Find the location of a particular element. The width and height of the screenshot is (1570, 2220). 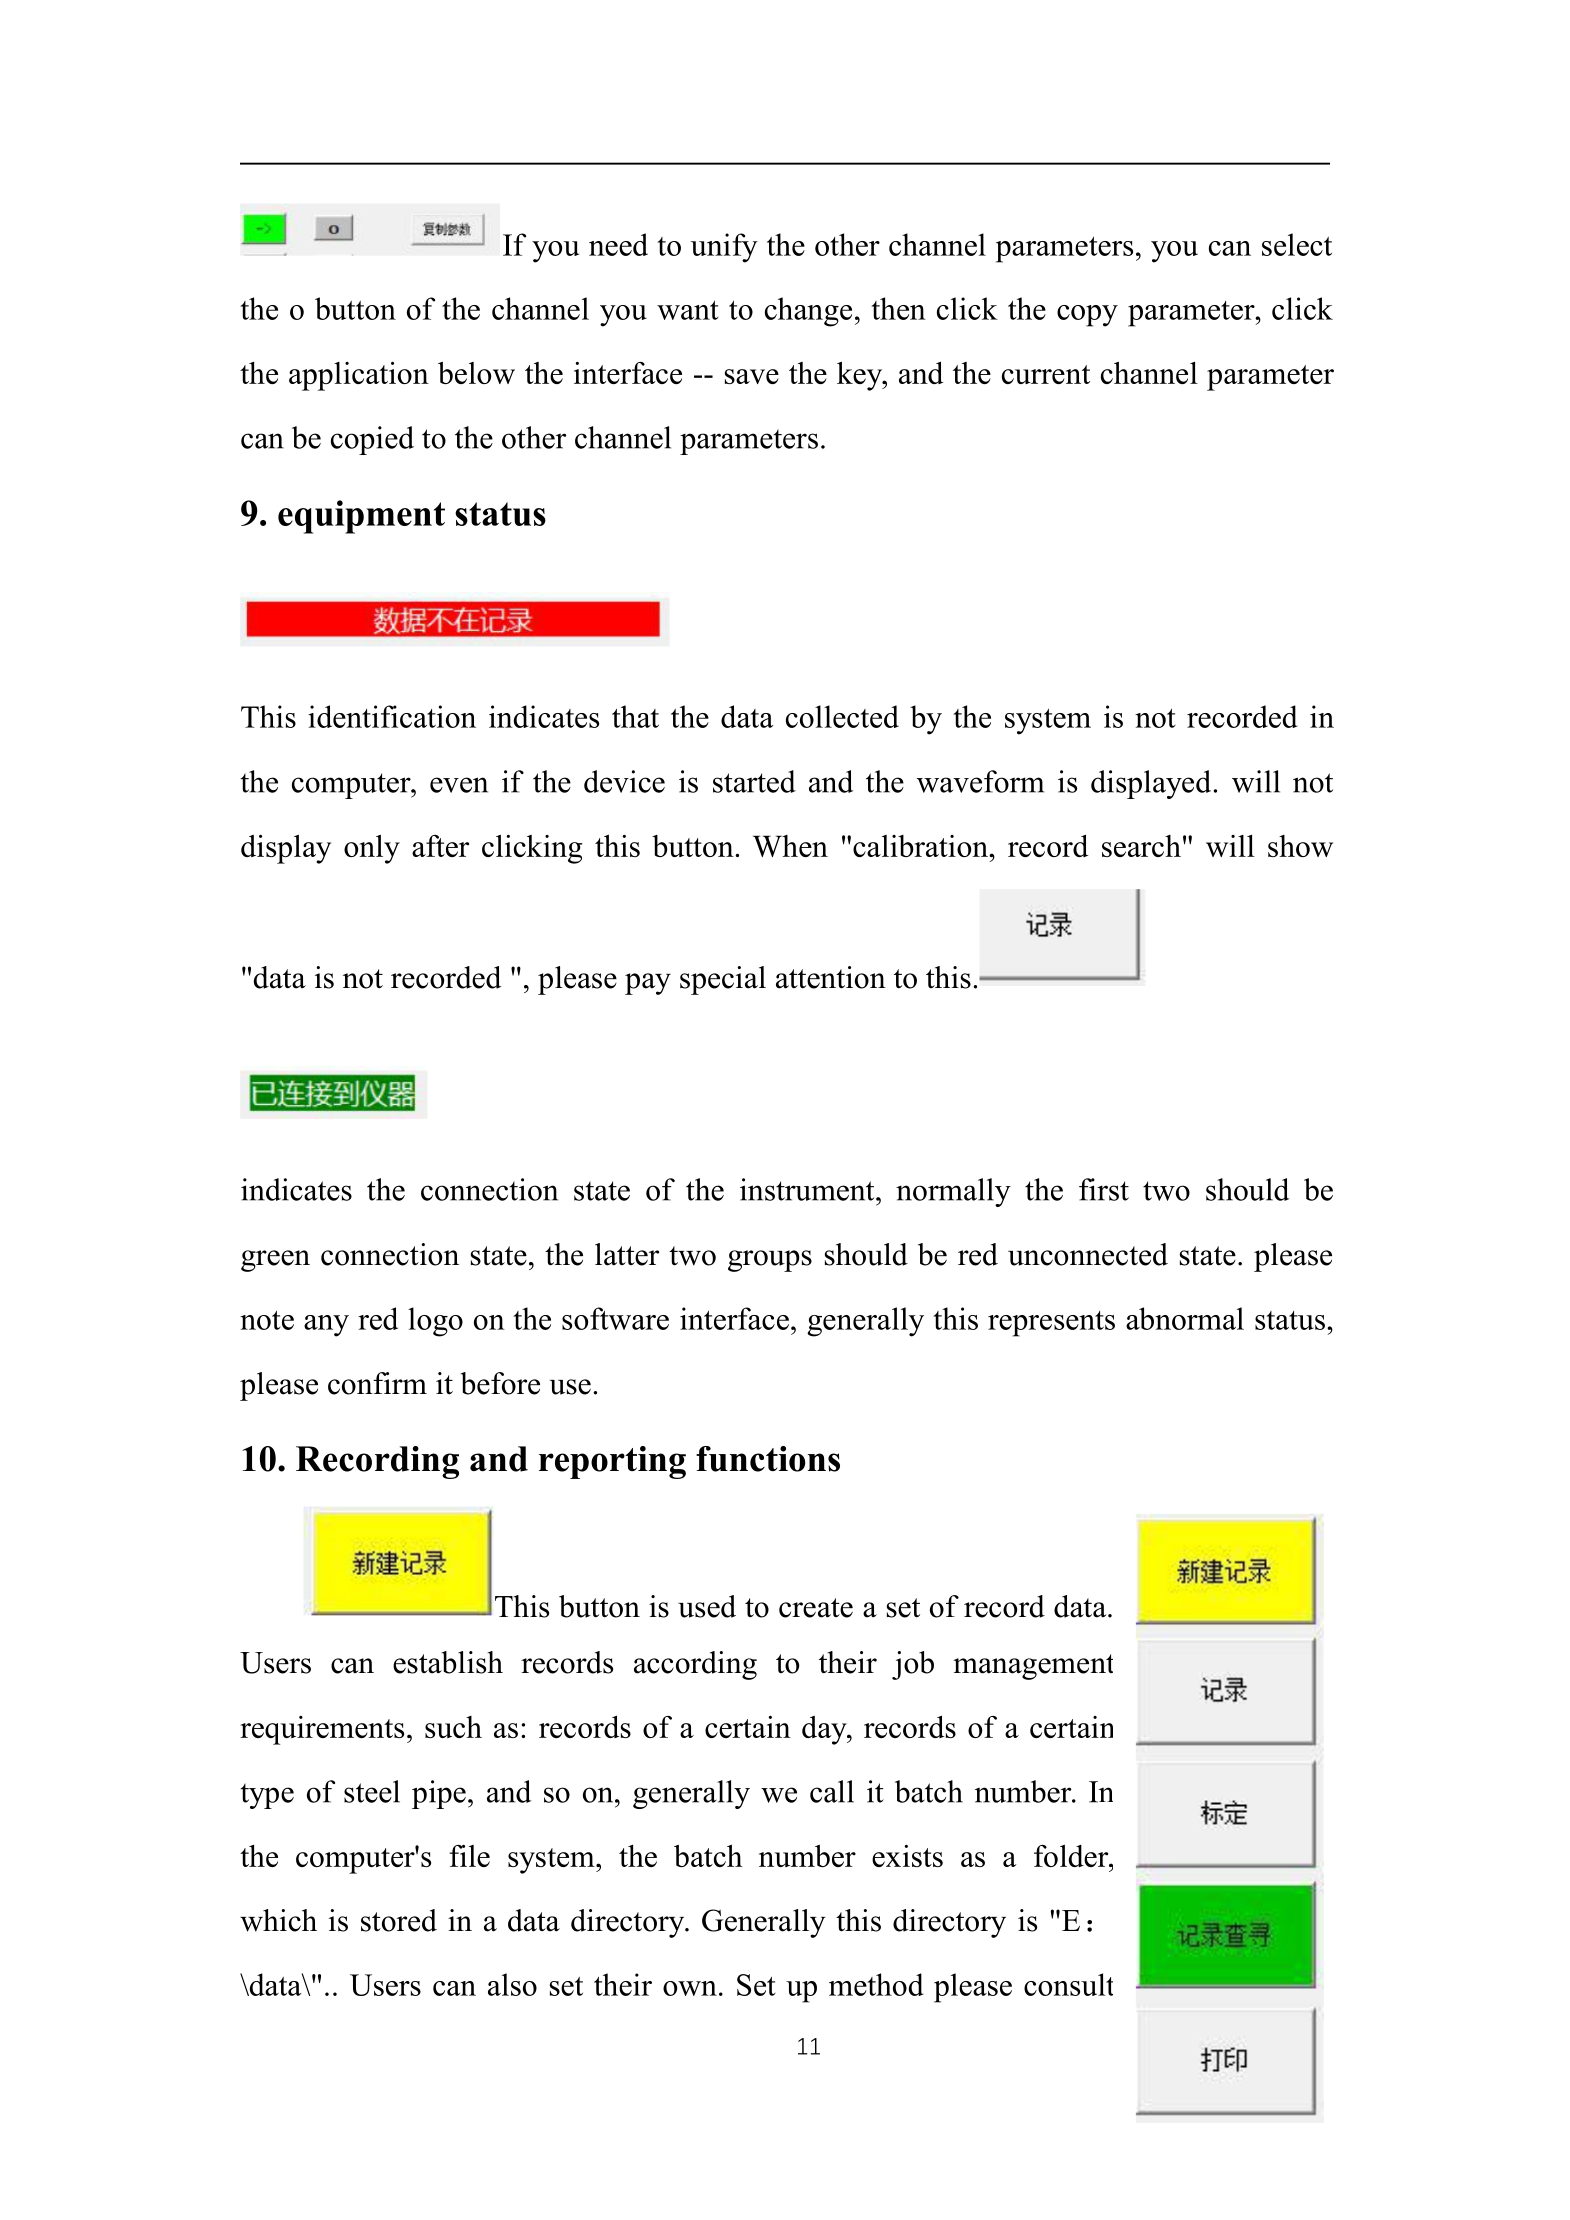

management is located at coordinates (1033, 1667).
